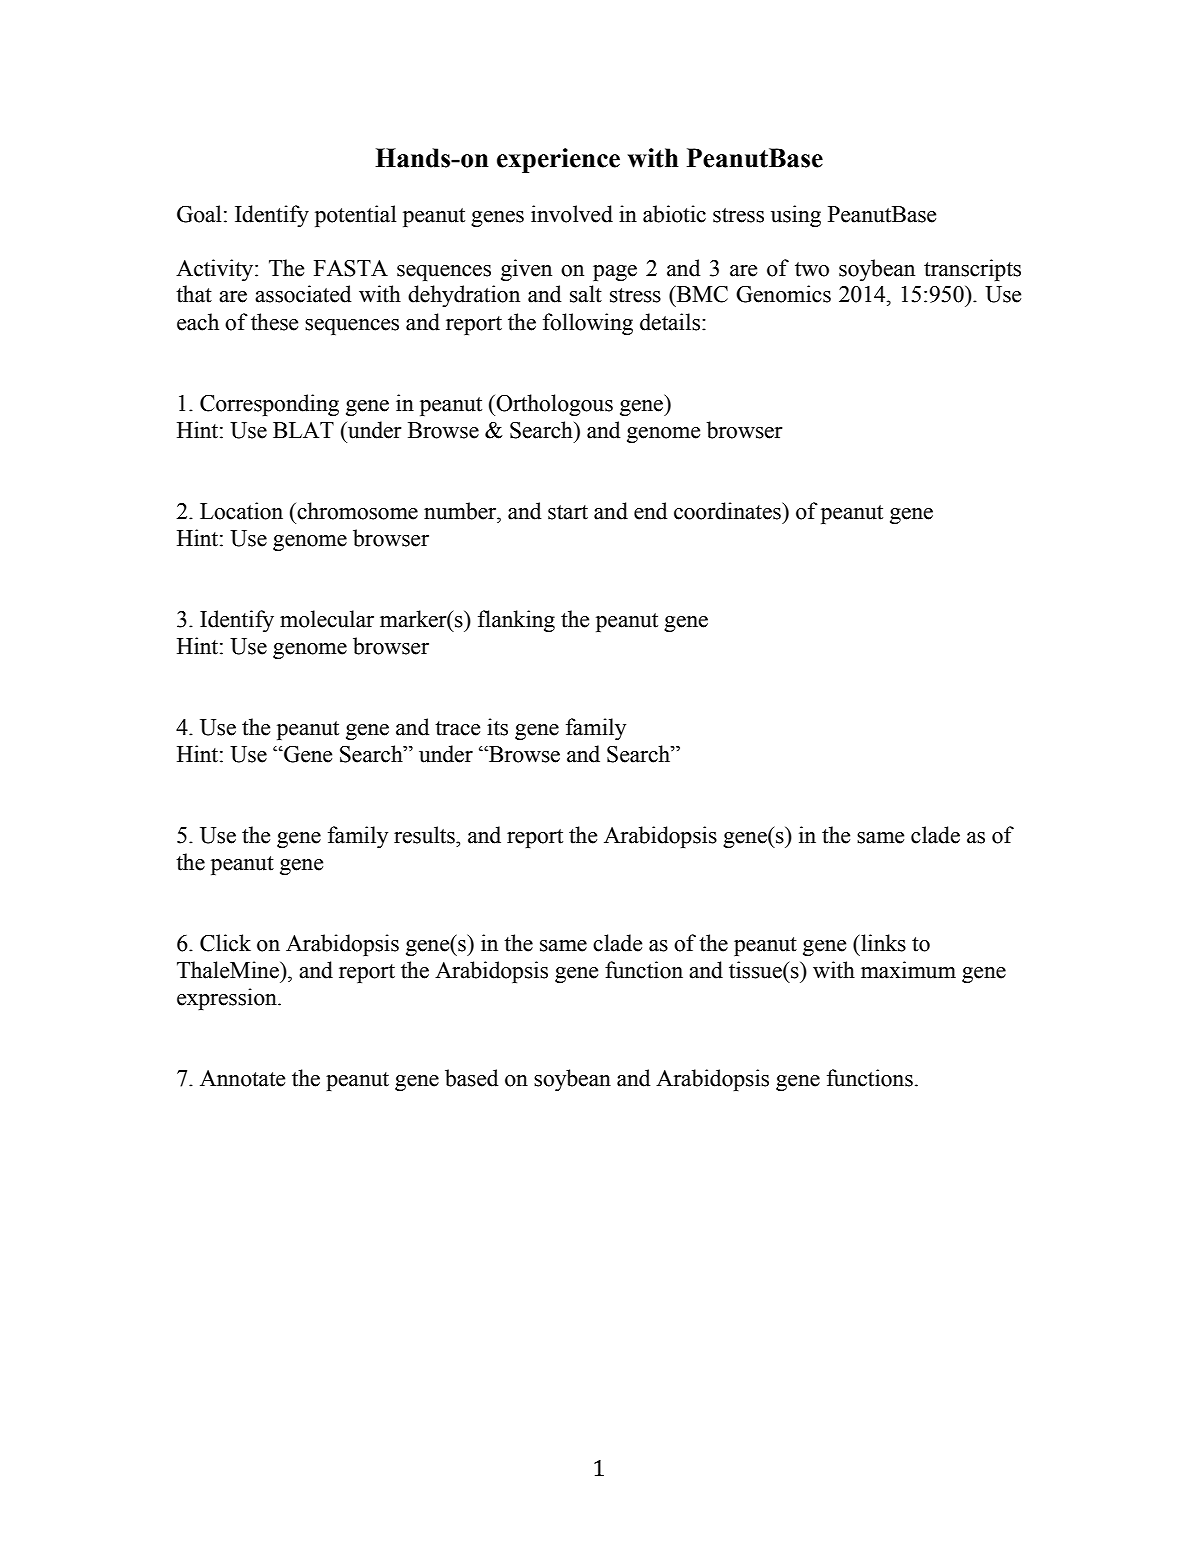 Image resolution: width=1198 pixels, height=1551 pixels. What do you see at coordinates (425, 835) in the screenshot?
I see `results` at bounding box center [425, 835].
